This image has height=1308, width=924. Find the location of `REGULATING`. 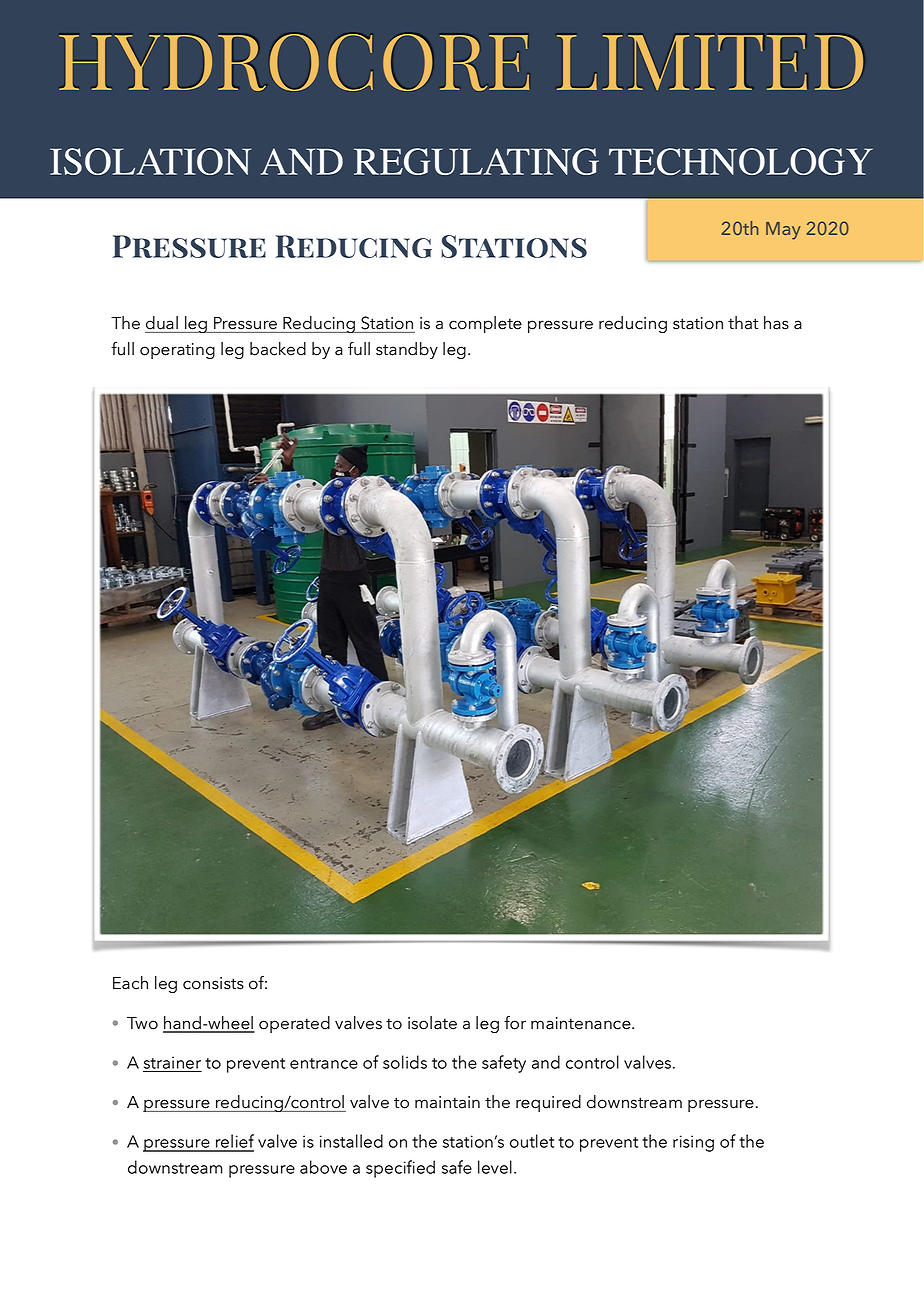

REGULATING is located at coordinates (476, 161).
